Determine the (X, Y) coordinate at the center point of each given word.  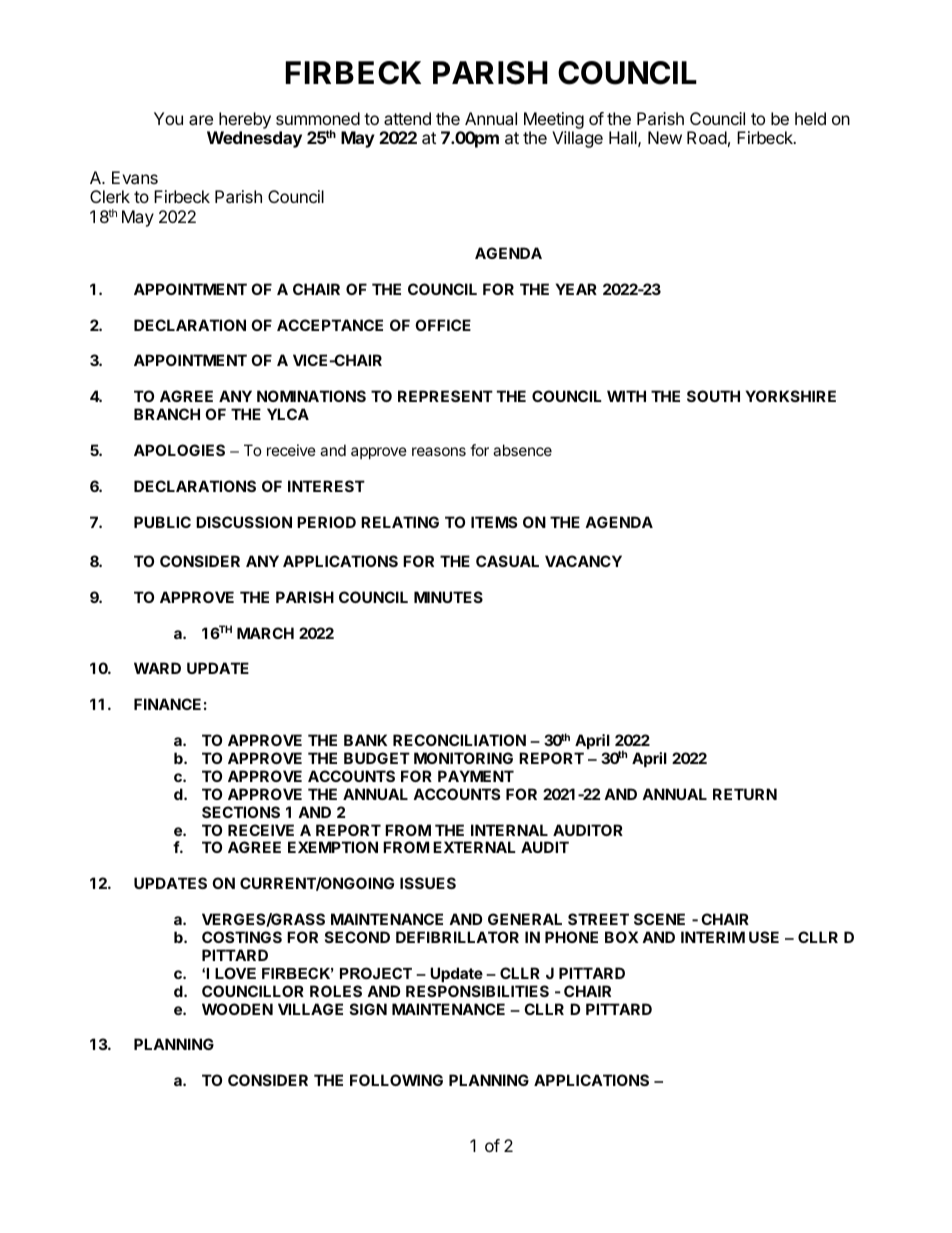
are (201, 120)
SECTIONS (241, 812)
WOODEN (237, 1009)
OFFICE (443, 325)
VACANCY (583, 561)
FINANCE (167, 704)
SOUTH (713, 396)
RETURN (745, 794)
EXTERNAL (474, 847)
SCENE (659, 919)
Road (707, 137)
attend (407, 118)
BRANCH (167, 414)
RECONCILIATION (459, 740)
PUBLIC (162, 522)
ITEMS (494, 522)
